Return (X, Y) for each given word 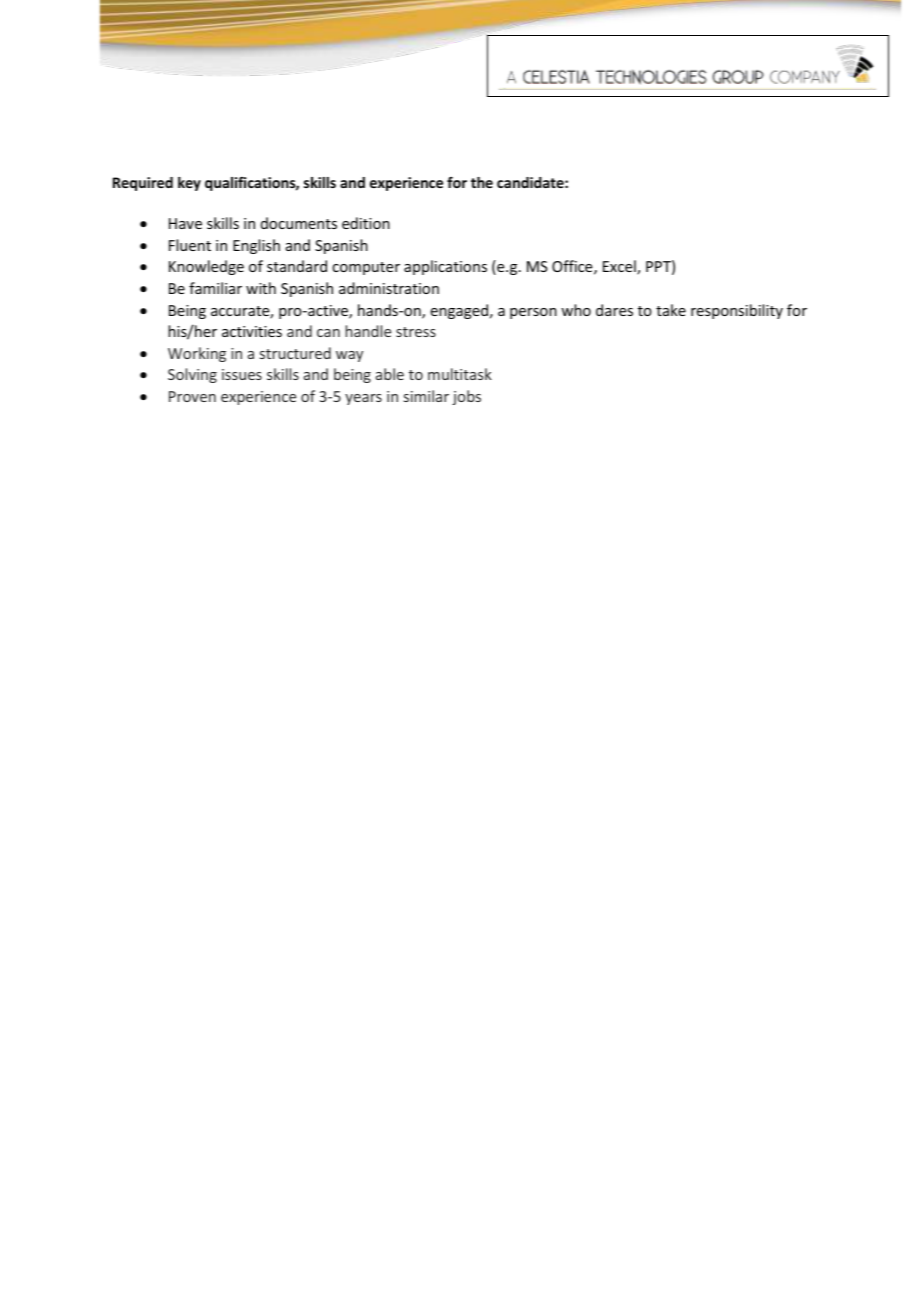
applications (445, 267)
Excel (620, 267)
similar (426, 396)
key (189, 184)
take (671, 310)
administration (389, 288)
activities (252, 331)
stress (416, 332)
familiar (215, 288)
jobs (466, 397)
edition (366, 223)
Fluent (190, 245)
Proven (192, 396)
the (482, 182)
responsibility (737, 311)
